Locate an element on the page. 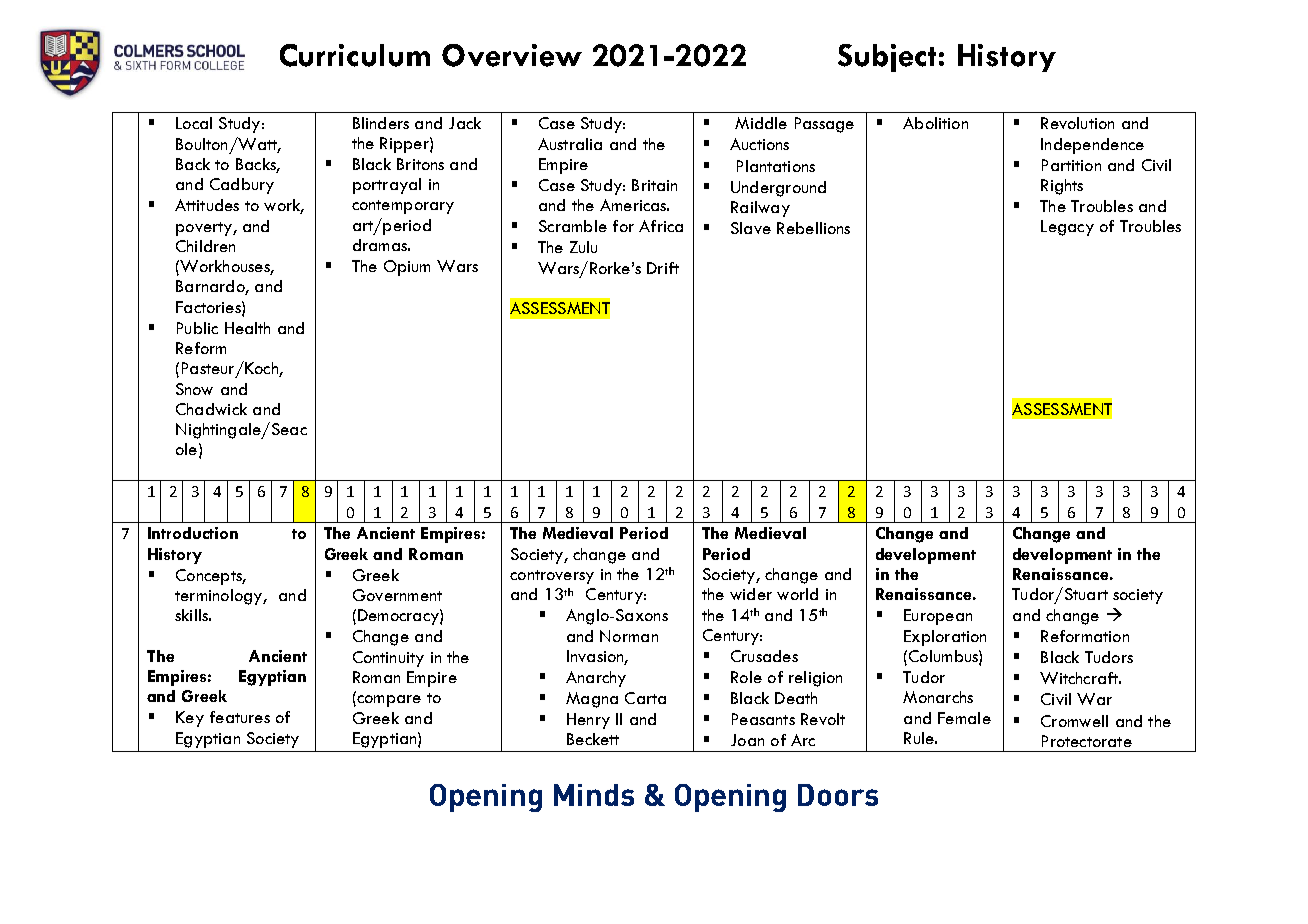 The image size is (1308, 924). Legacy is located at coordinates (1067, 228).
